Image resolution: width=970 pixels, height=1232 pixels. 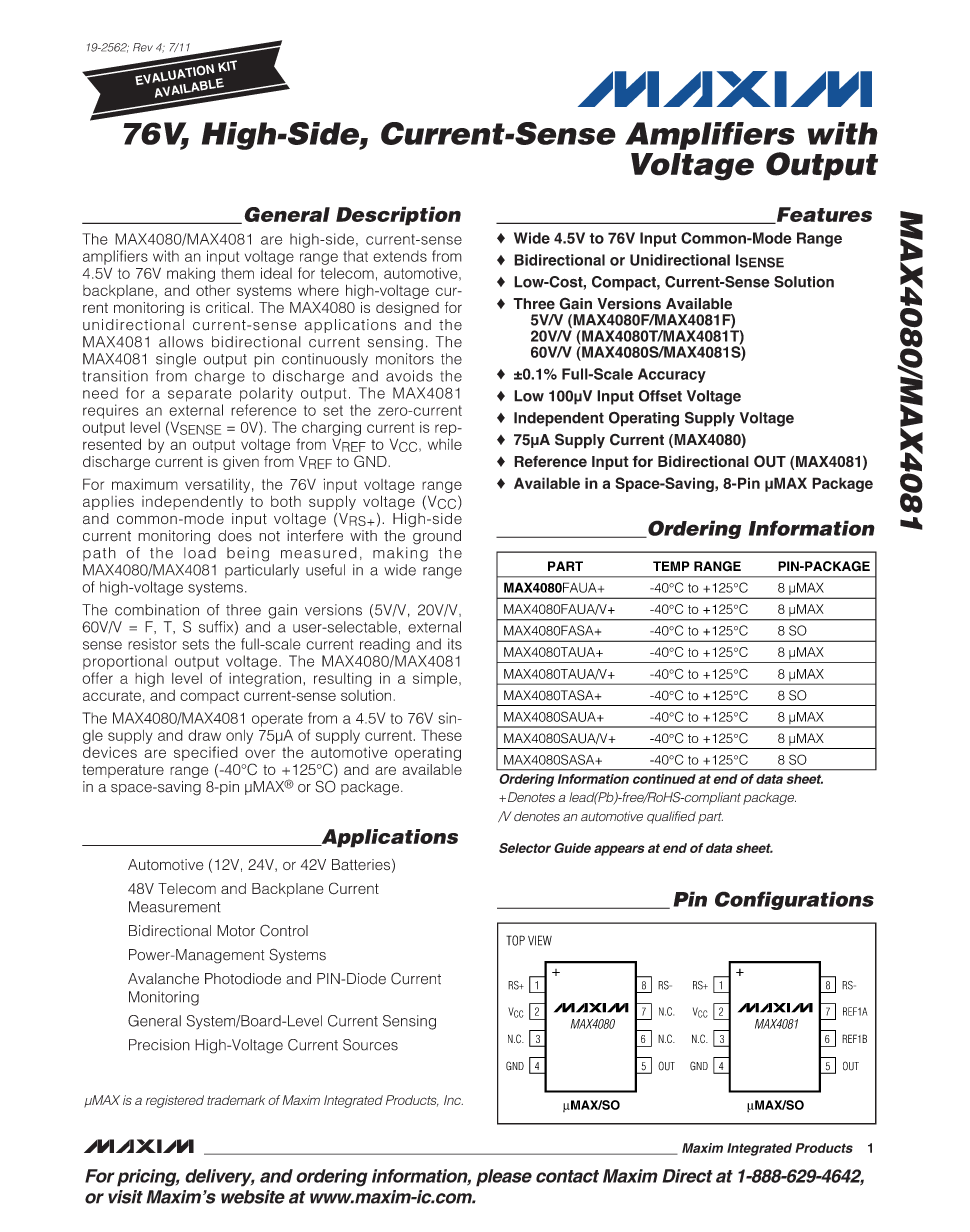 What do you see at coordinates (385, 645) in the image?
I see `reading` at bounding box center [385, 645].
